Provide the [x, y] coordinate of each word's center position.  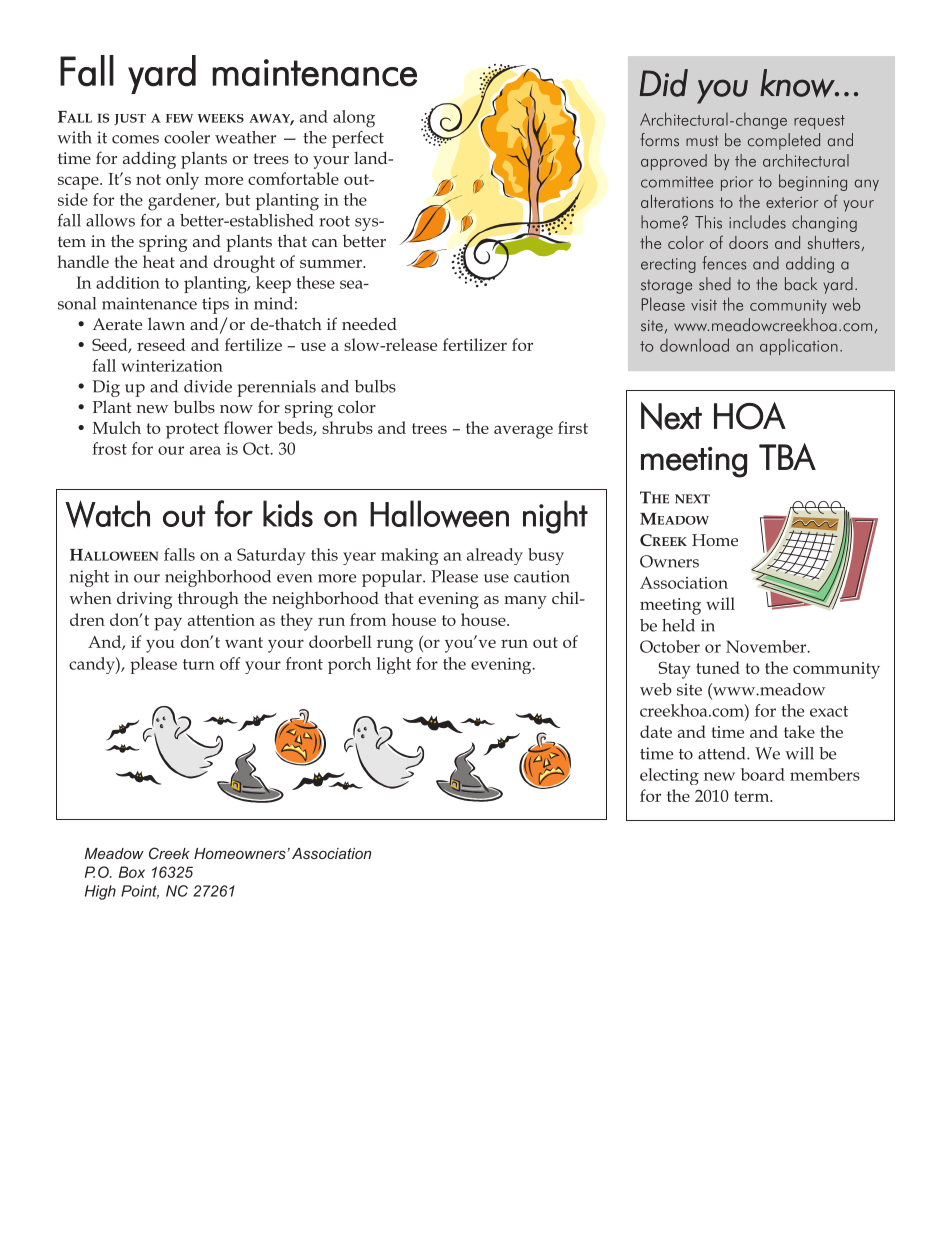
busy [546, 556]
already [495, 556]
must [702, 141]
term [753, 796]
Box [132, 872]
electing [669, 776]
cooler [187, 137]
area [205, 450]
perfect [358, 139]
